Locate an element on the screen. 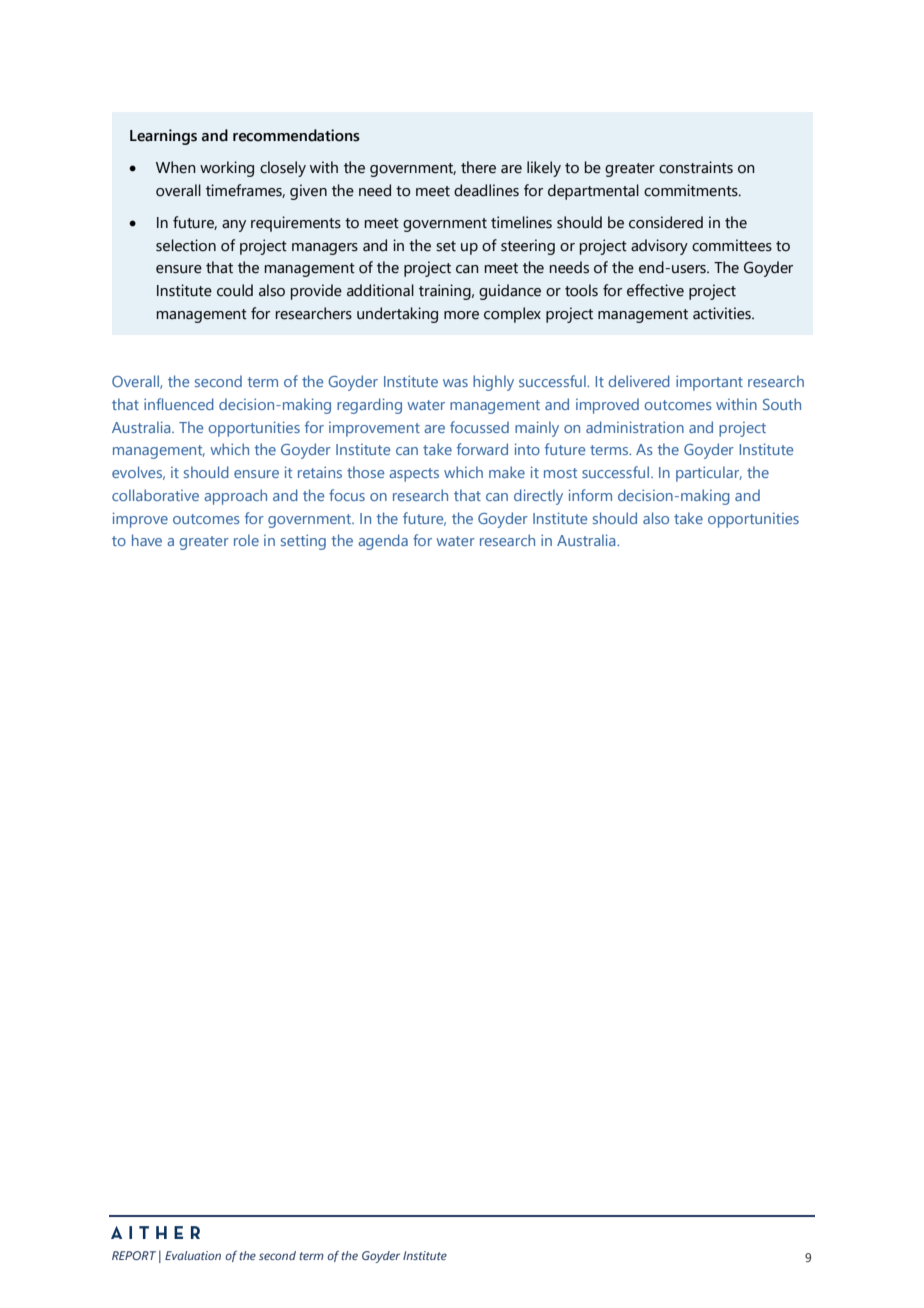 The image size is (924, 1308). constraints is located at coordinates (696, 167).
